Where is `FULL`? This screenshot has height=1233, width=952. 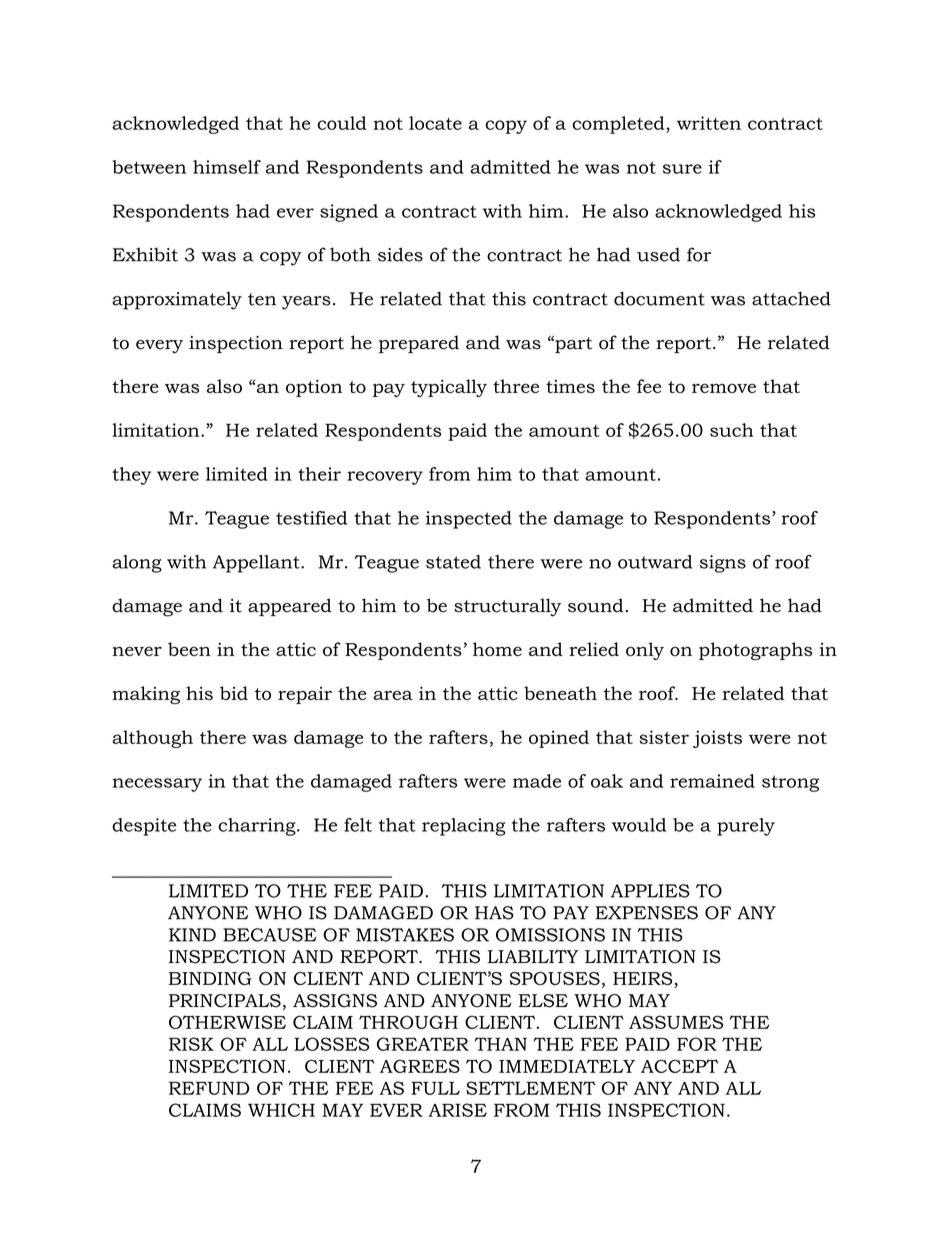 FULL is located at coordinates (435, 1088).
